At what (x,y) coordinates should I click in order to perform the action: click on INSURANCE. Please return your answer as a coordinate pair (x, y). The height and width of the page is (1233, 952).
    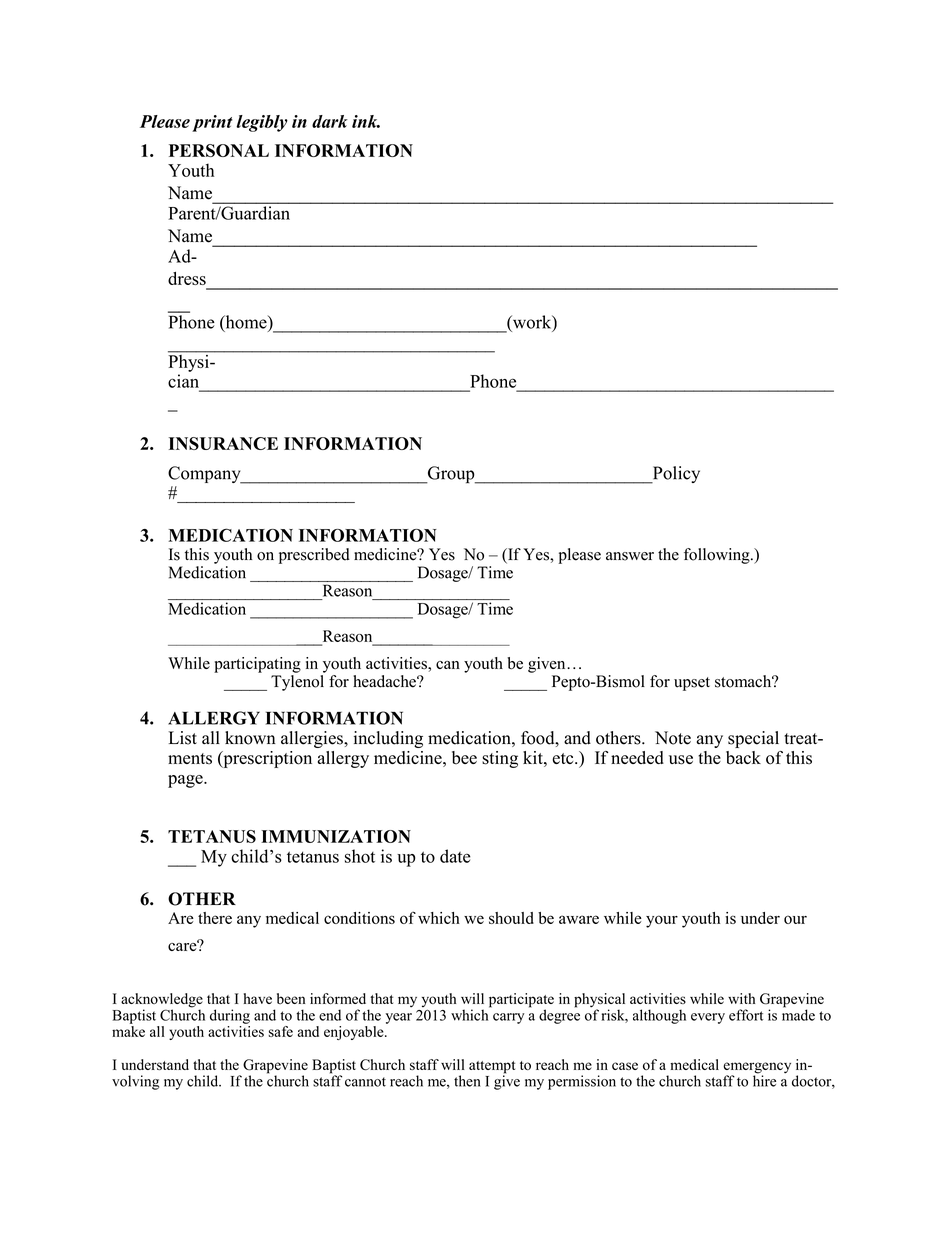
    Looking at the image, I should click on (223, 443).
